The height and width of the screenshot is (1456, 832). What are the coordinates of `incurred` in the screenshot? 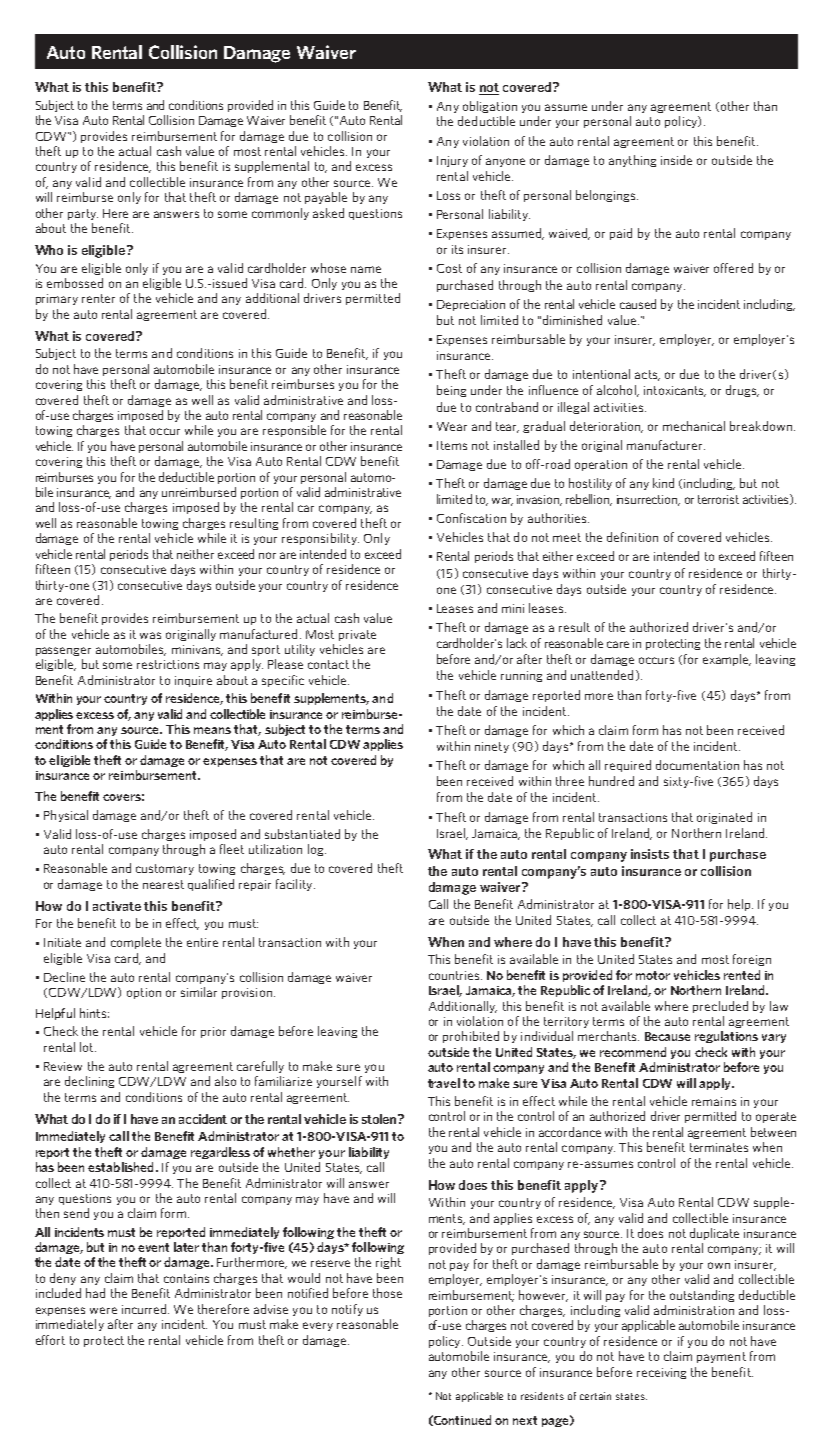 It's located at (145, 1309).
